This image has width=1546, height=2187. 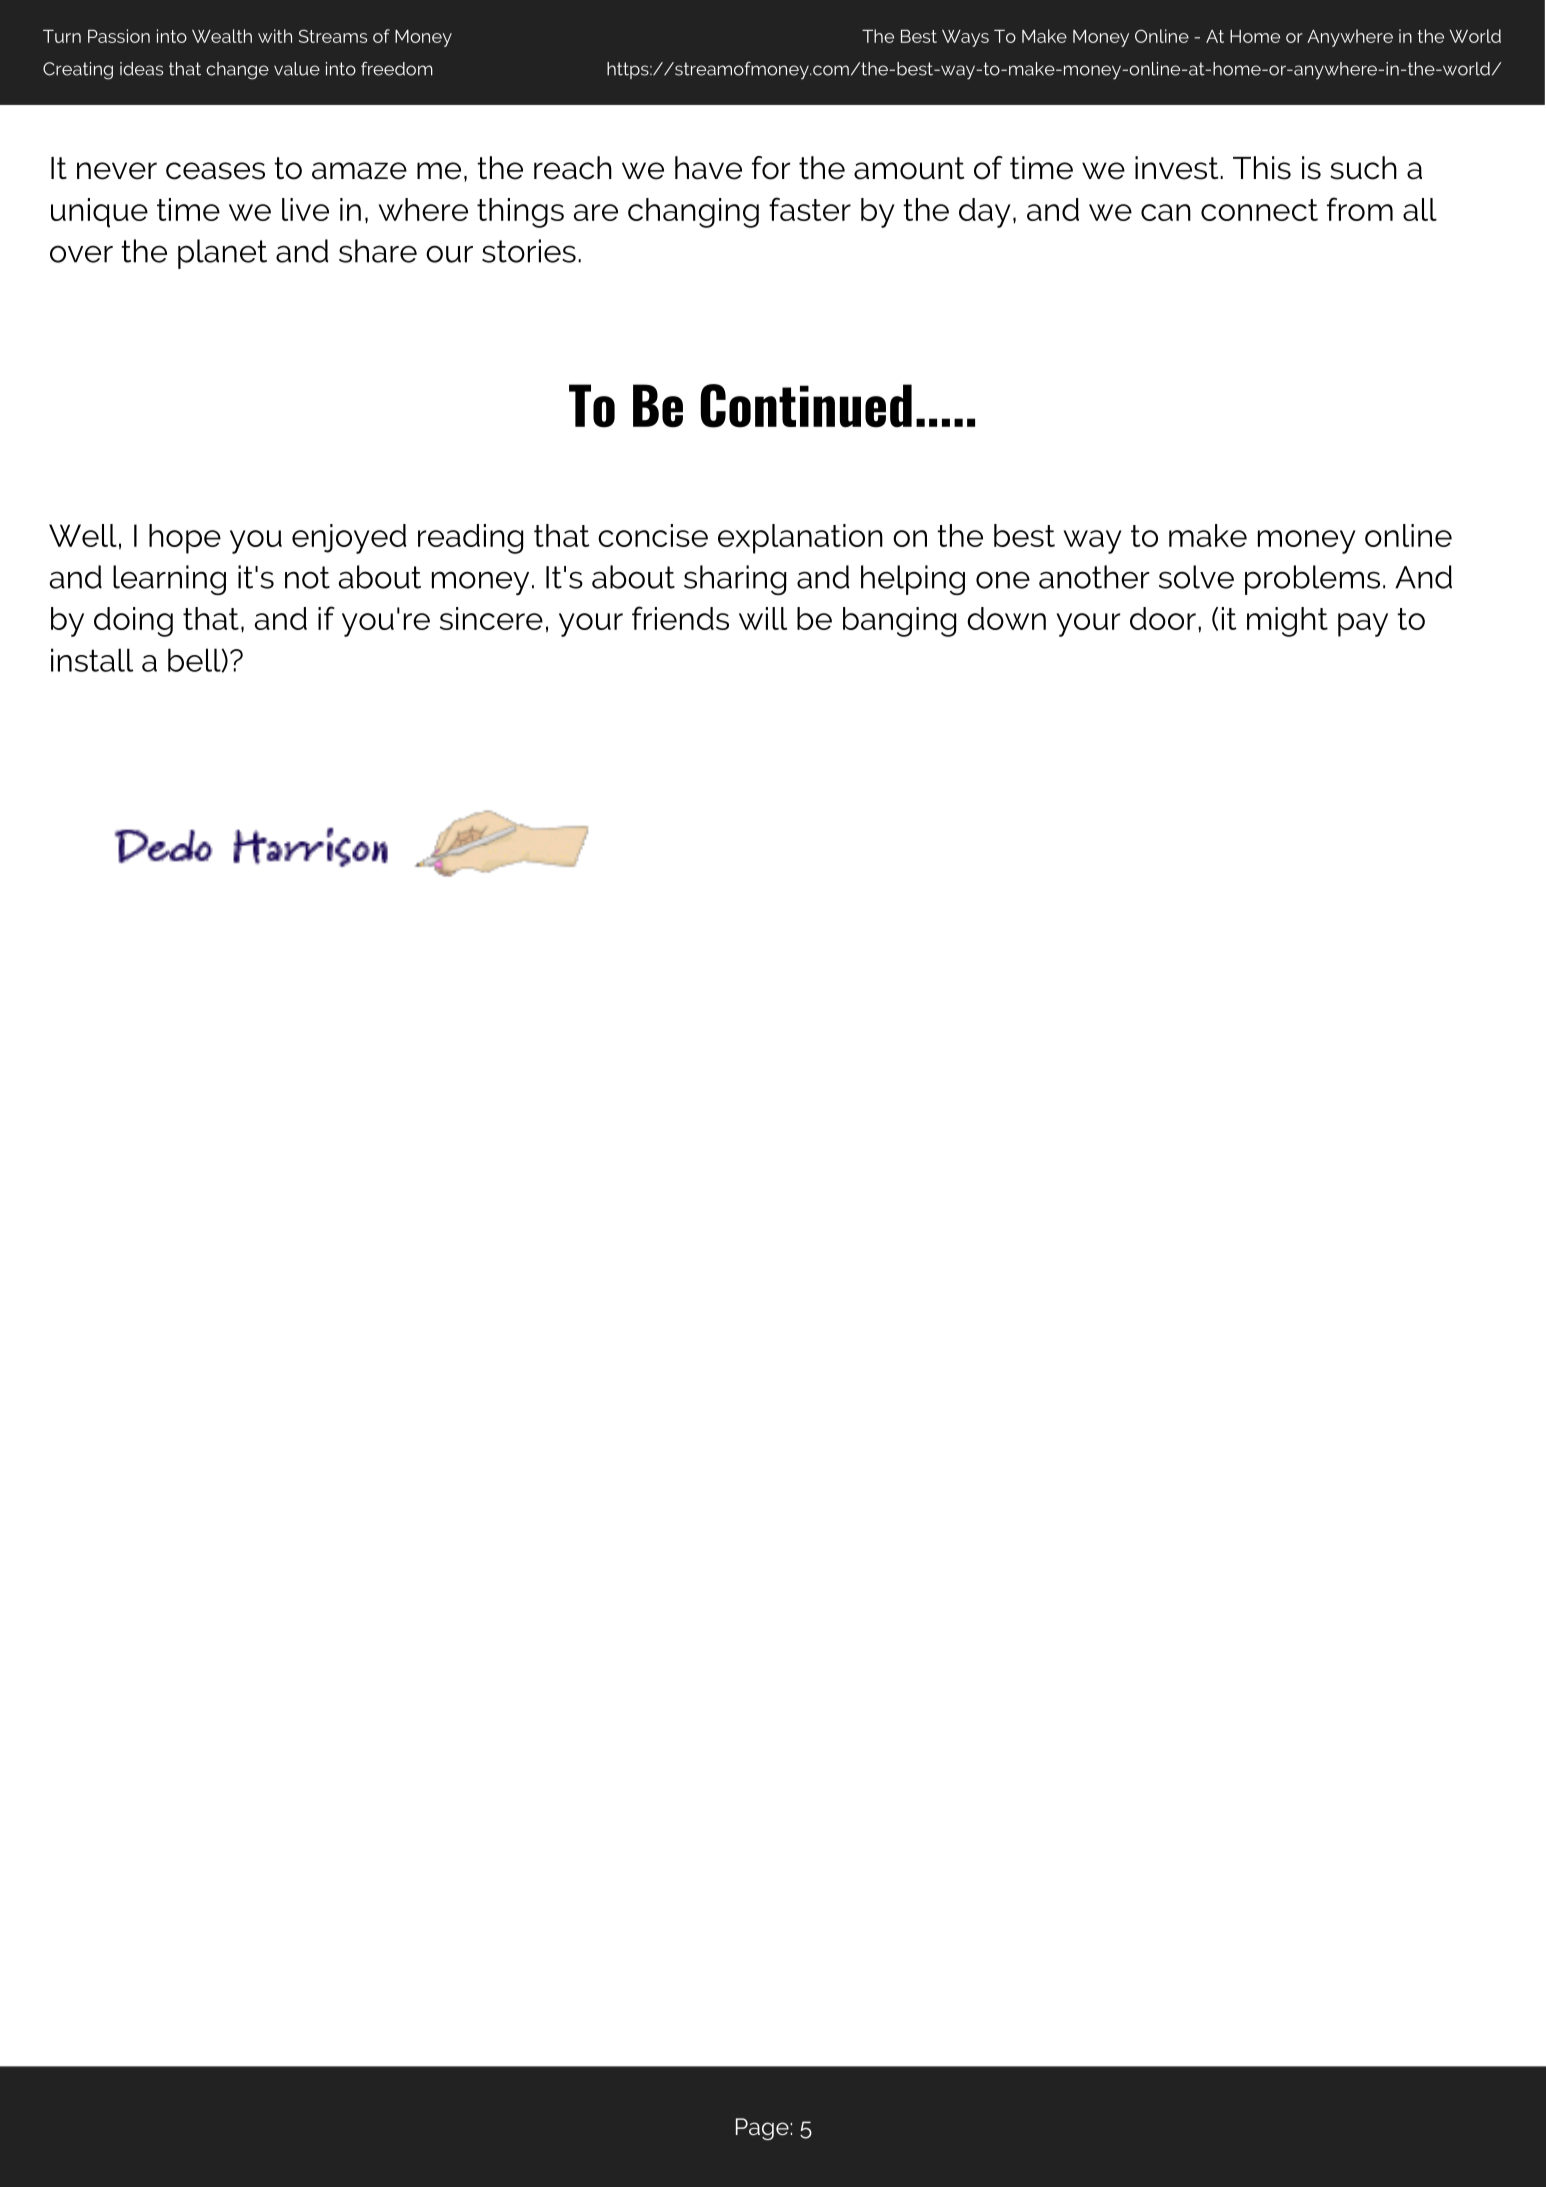 I want to click on pay, so click(x=1363, y=625).
